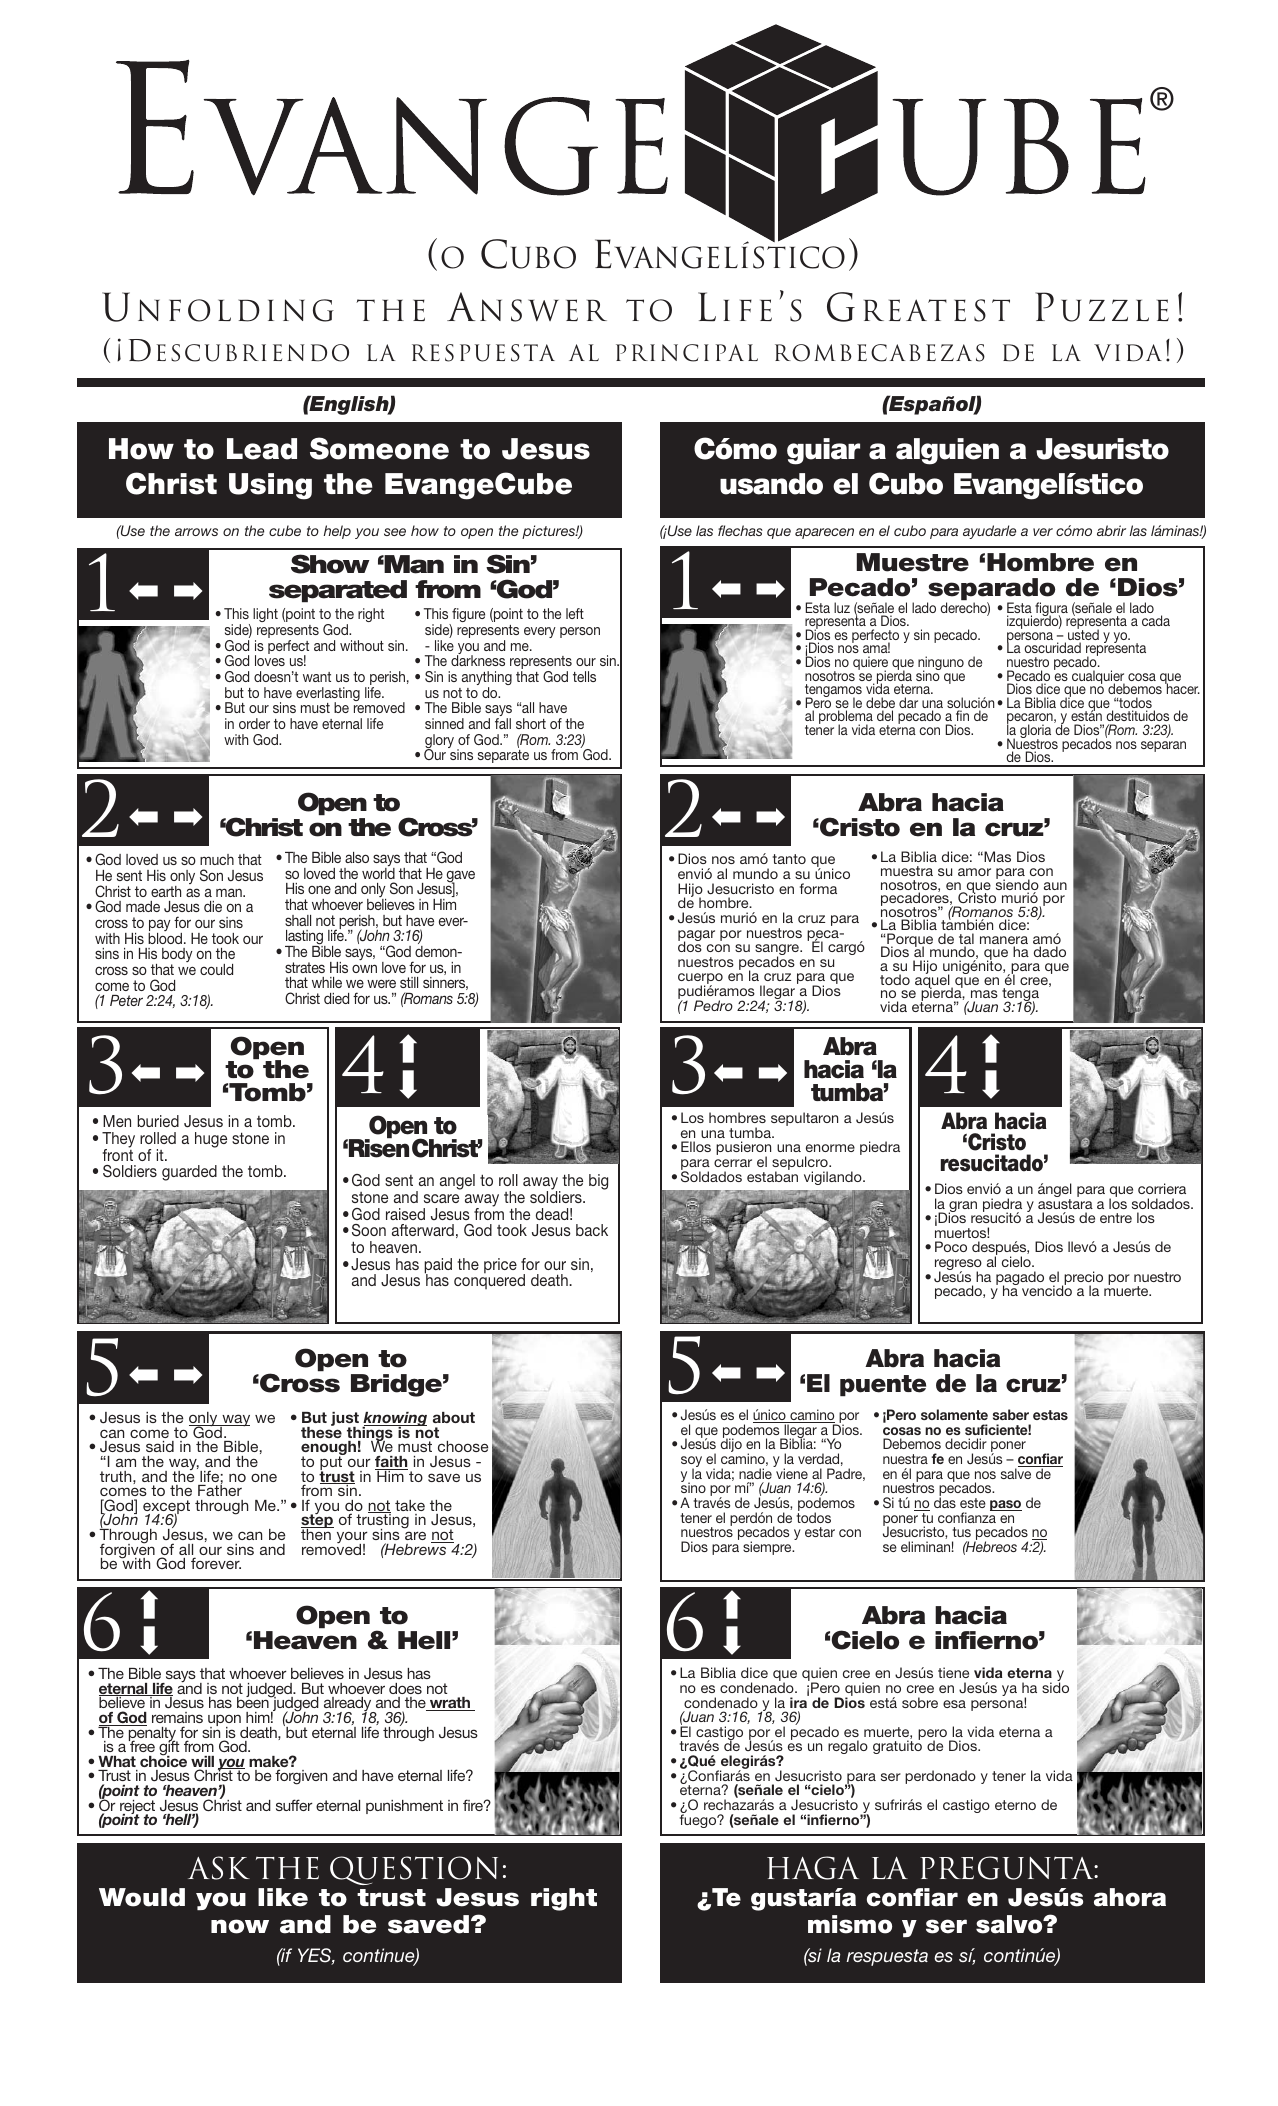  I want to click on HAGA, so click(813, 1868).
